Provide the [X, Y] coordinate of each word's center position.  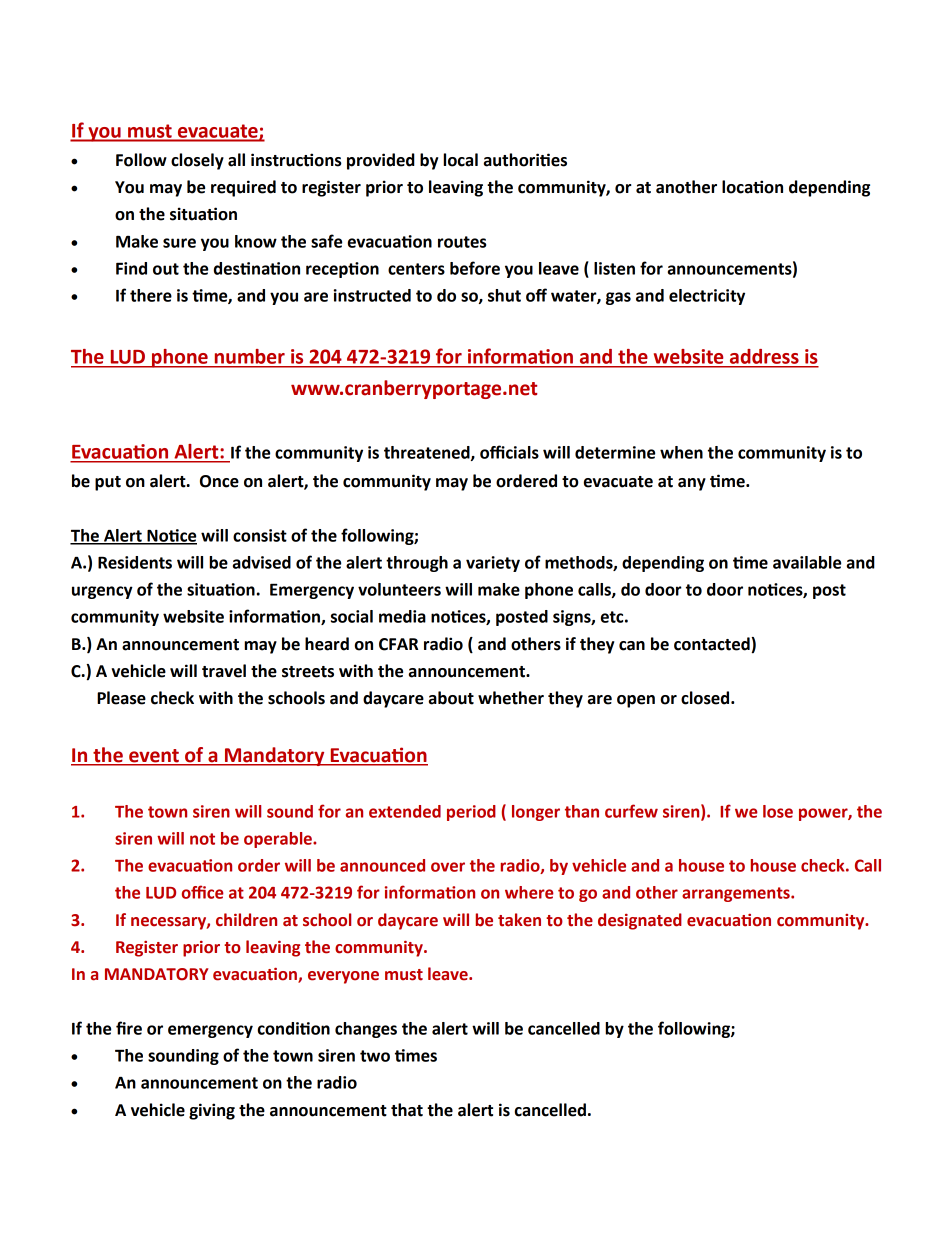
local [460, 160]
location [752, 187]
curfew [631, 811]
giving [212, 1111]
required [243, 188]
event [154, 755]
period [471, 813]
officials [509, 452]
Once [219, 481]
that [407, 1110]
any [692, 484]
